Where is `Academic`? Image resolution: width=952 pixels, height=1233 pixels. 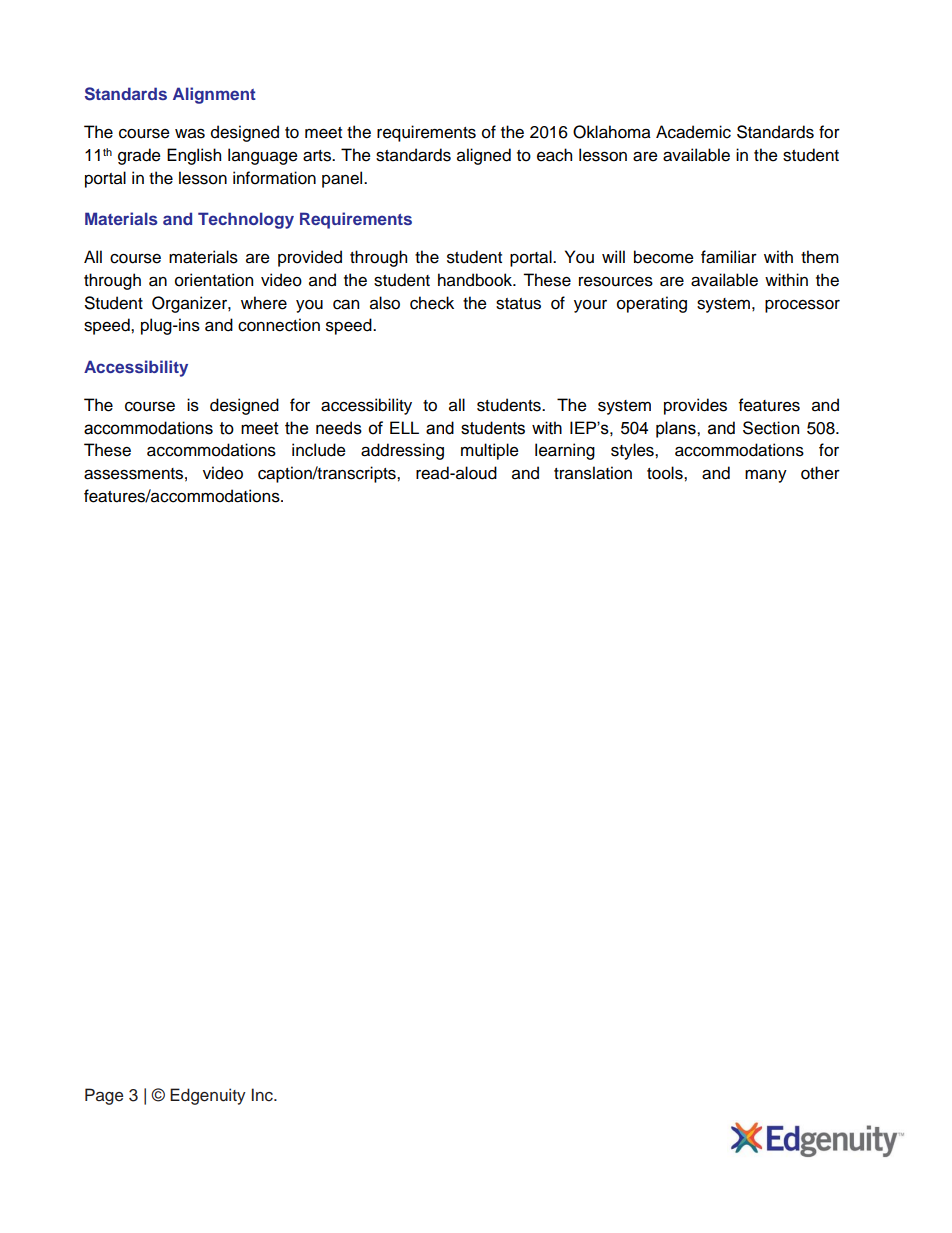
Academic is located at coordinates (693, 132).
